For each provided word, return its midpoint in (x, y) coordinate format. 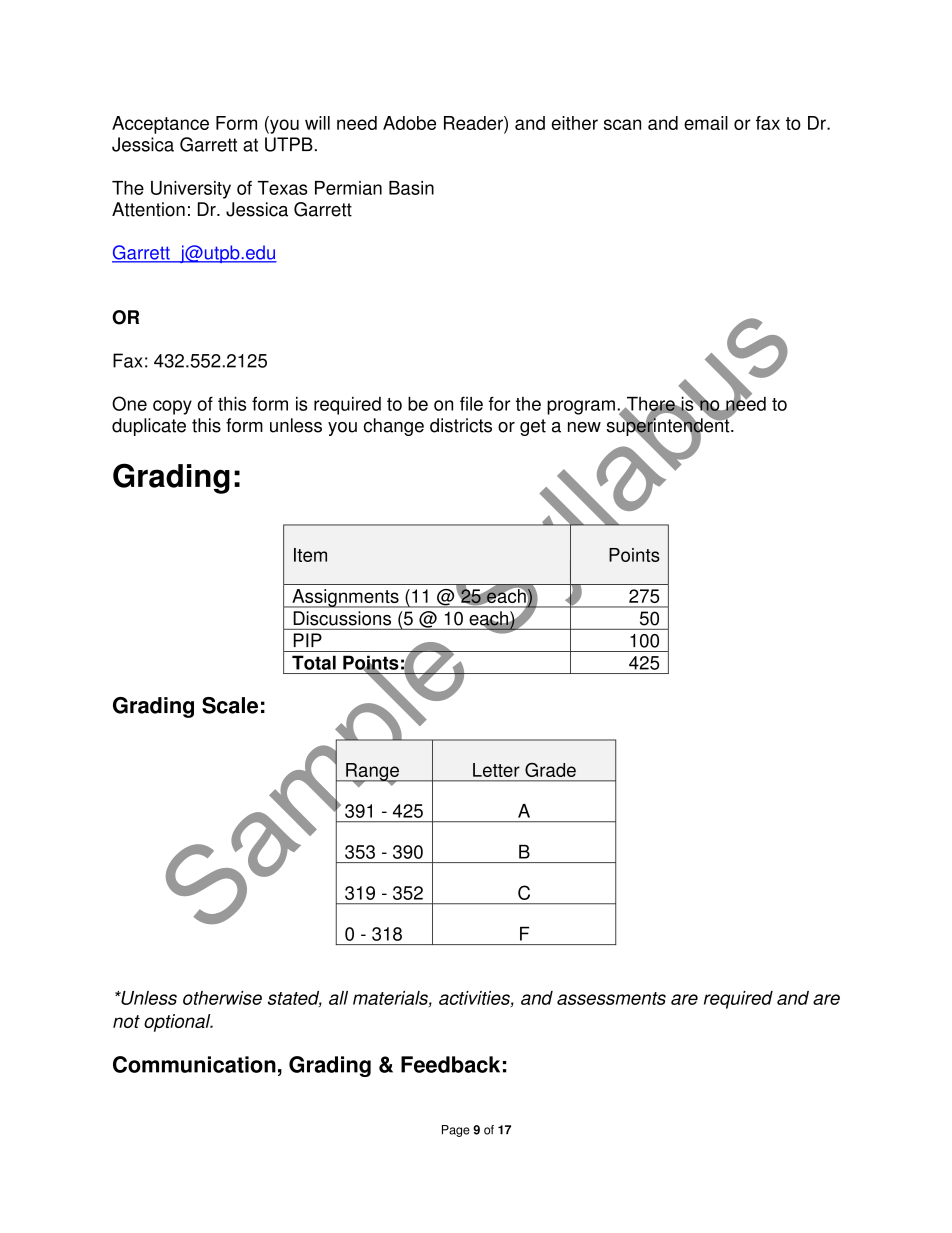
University (191, 190)
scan (622, 124)
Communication (194, 1064)
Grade (550, 770)
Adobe (409, 123)
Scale (230, 705)
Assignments (345, 598)
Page (456, 1131)
